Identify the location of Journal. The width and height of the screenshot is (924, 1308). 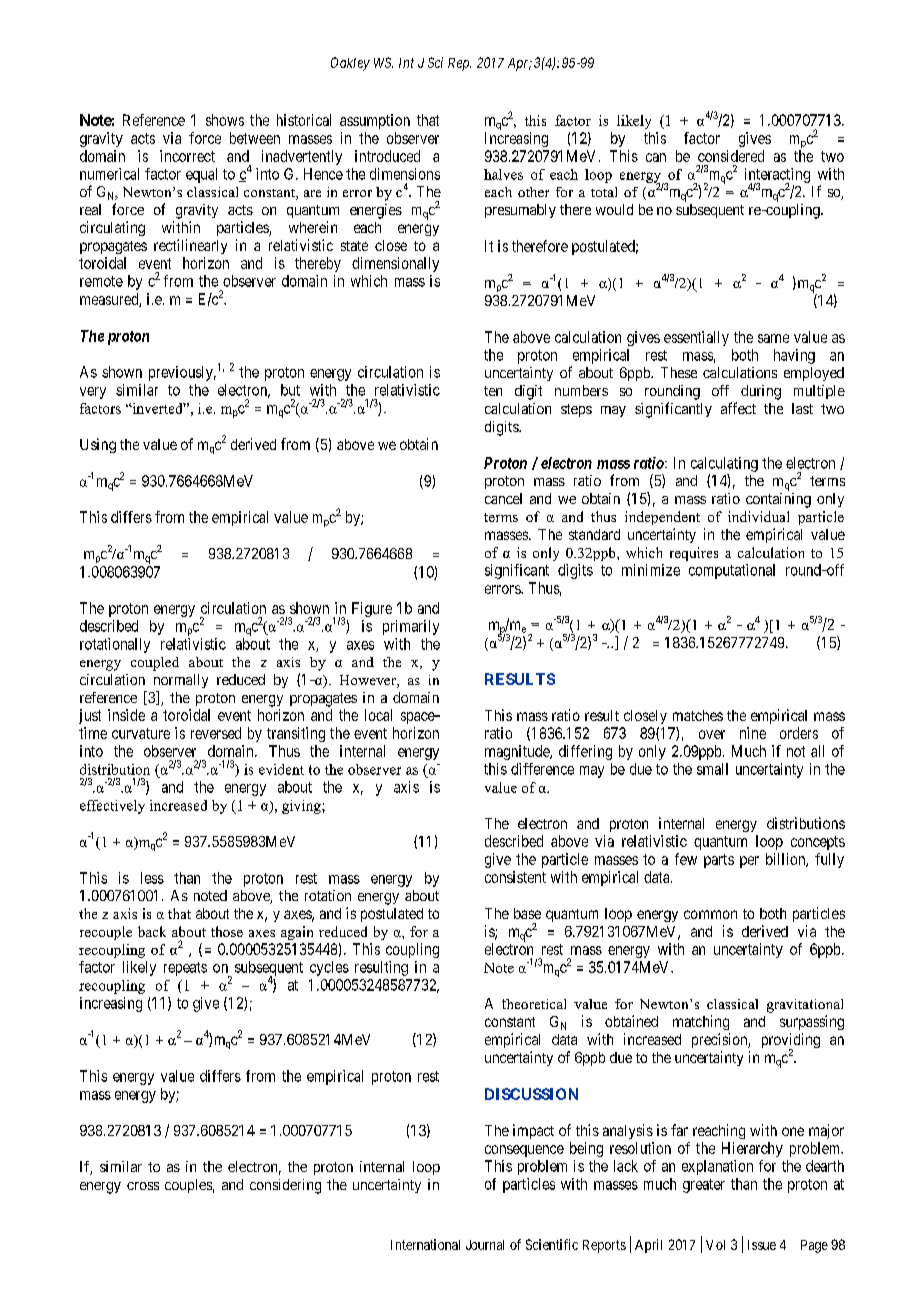
(485, 1245).
